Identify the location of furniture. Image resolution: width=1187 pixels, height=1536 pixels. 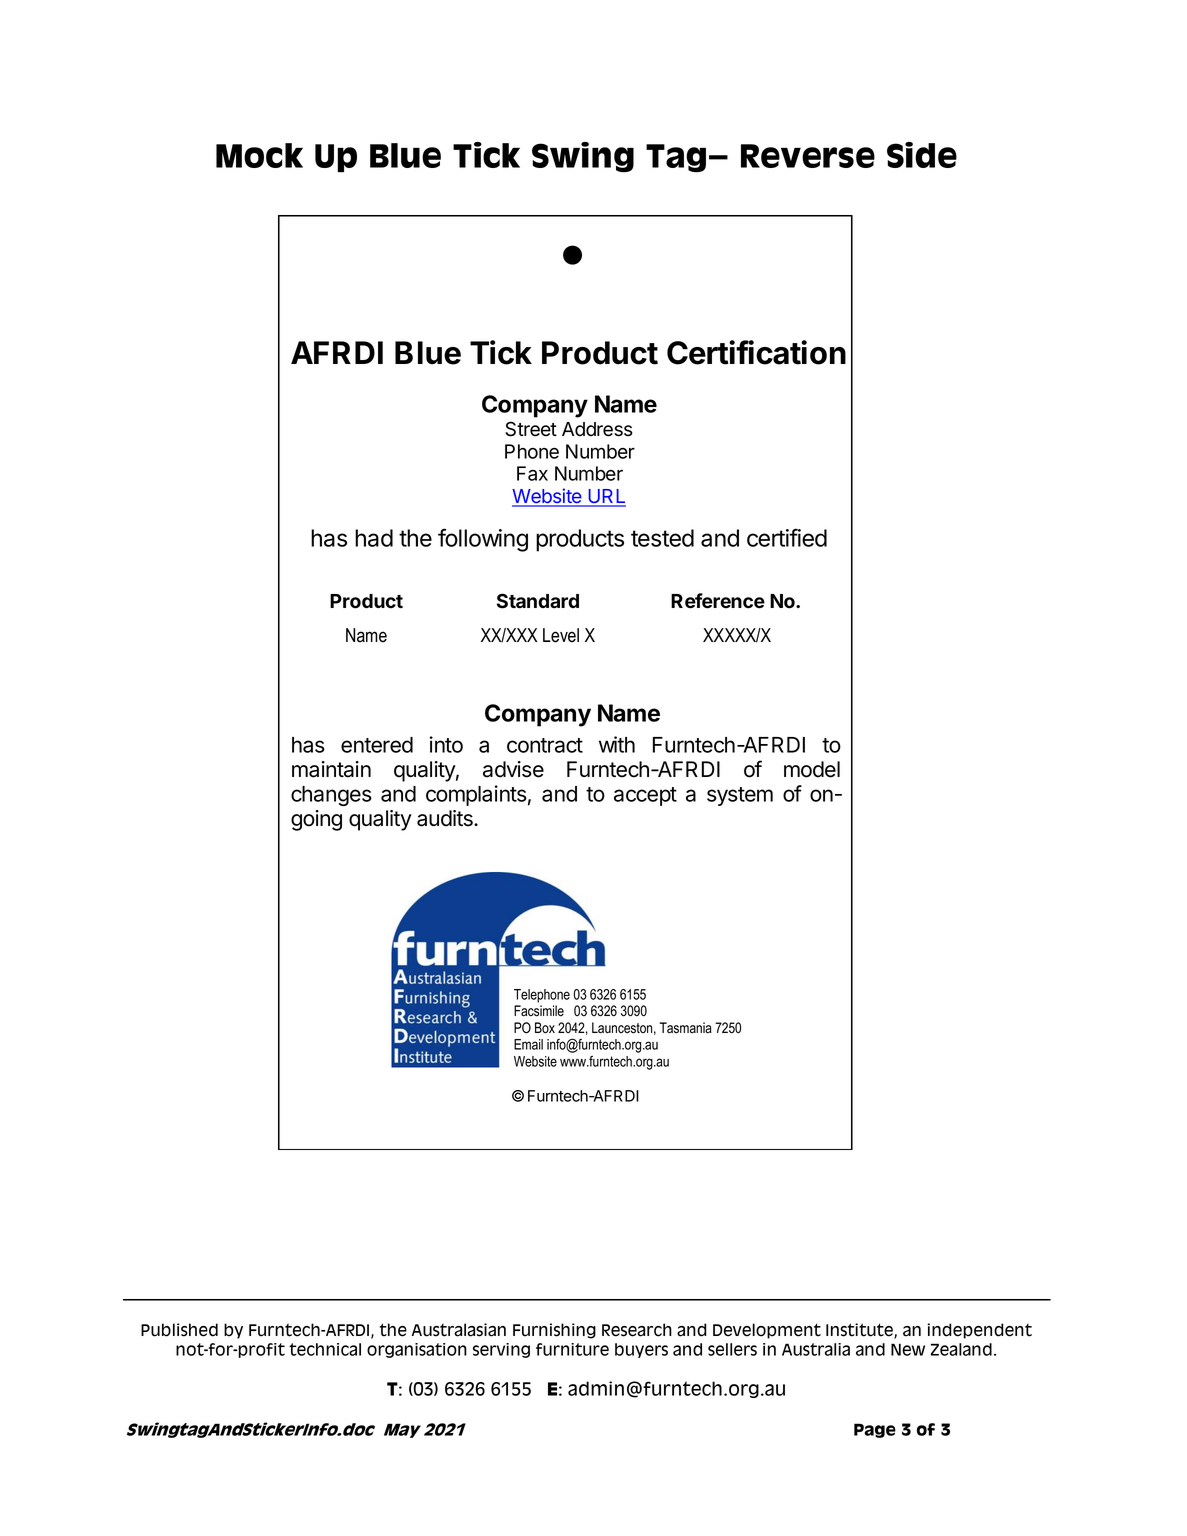
(572, 1349).
